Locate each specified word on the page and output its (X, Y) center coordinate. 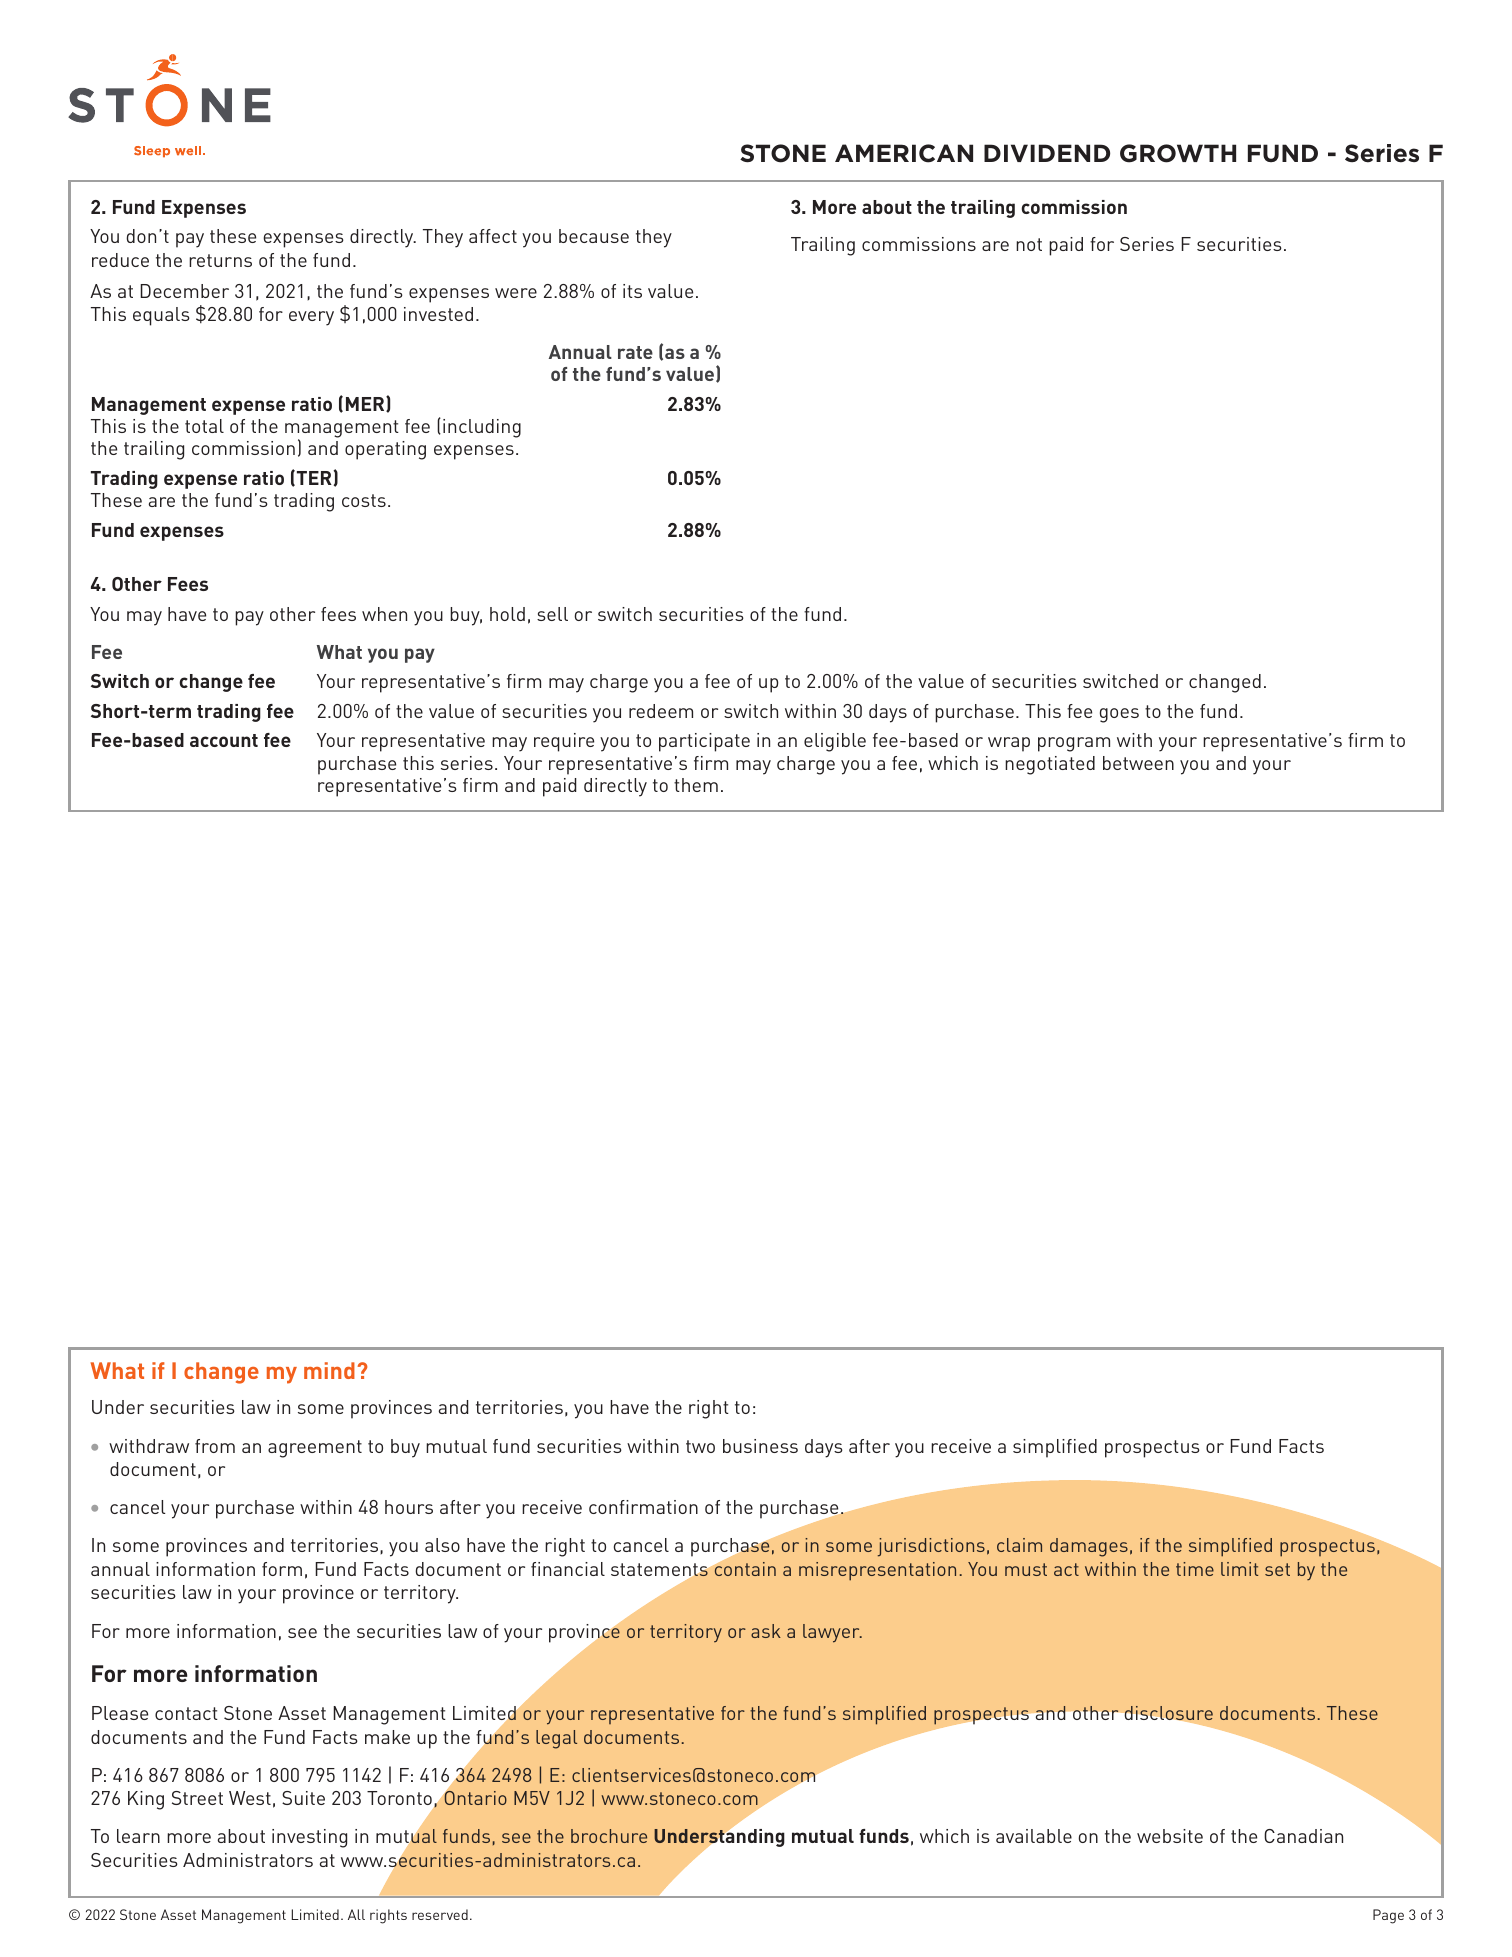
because (594, 236)
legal (556, 1739)
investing (309, 1838)
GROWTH (1178, 153)
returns (220, 260)
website (1170, 1836)
